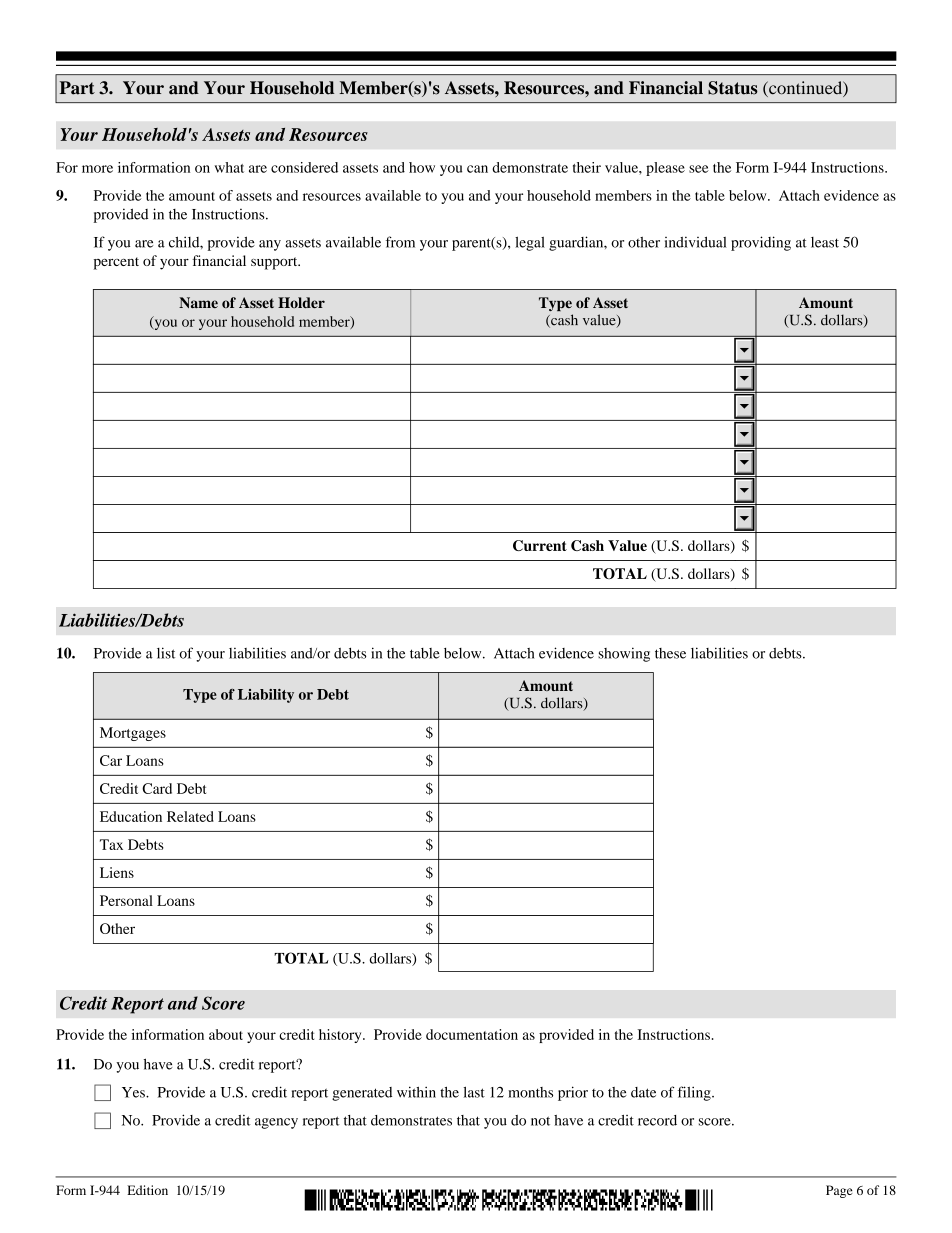 The height and width of the image is (1233, 952). I want to click on last, so click(474, 1092).
